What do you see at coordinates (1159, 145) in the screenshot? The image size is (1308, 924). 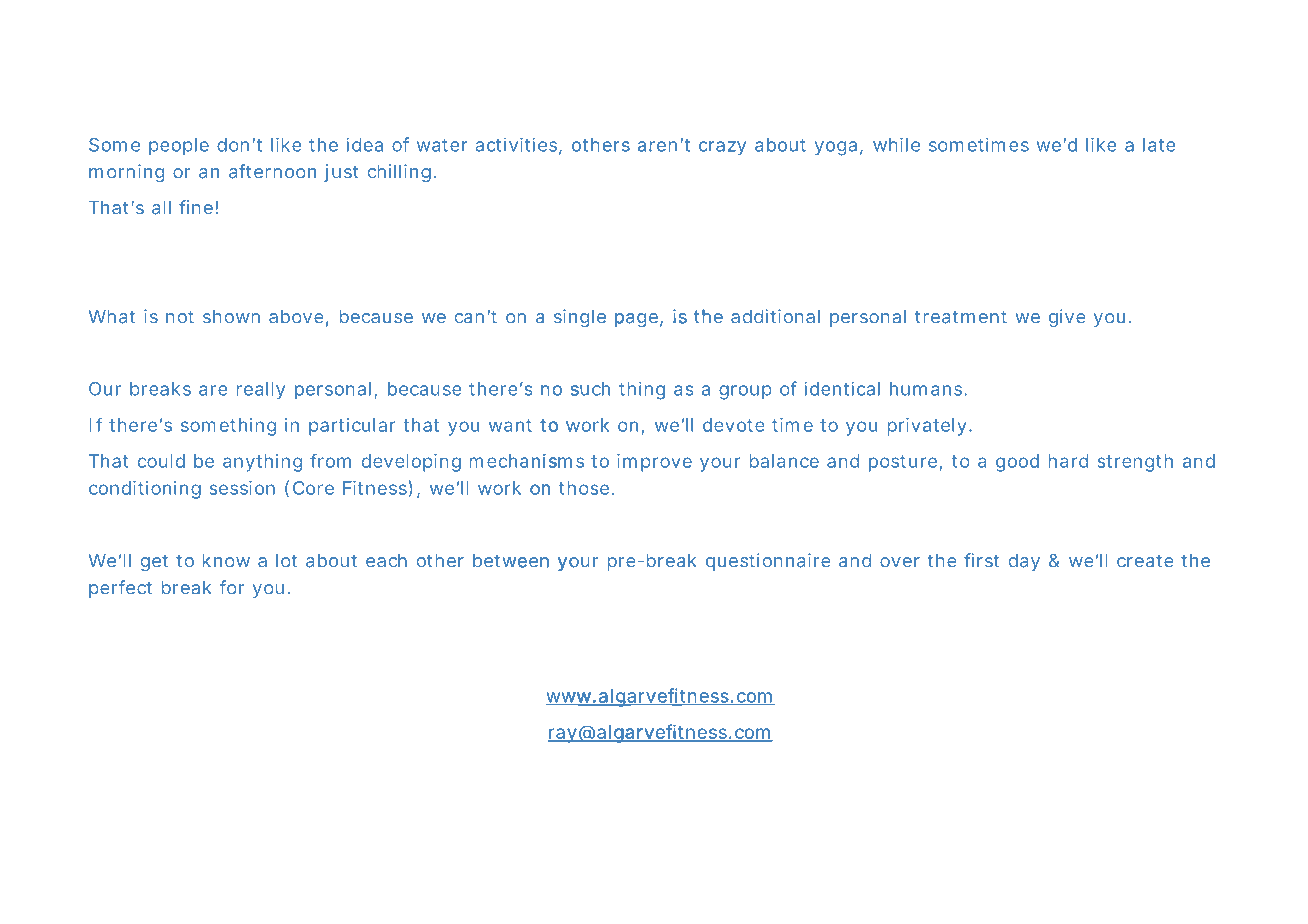 I see `late` at bounding box center [1159, 145].
